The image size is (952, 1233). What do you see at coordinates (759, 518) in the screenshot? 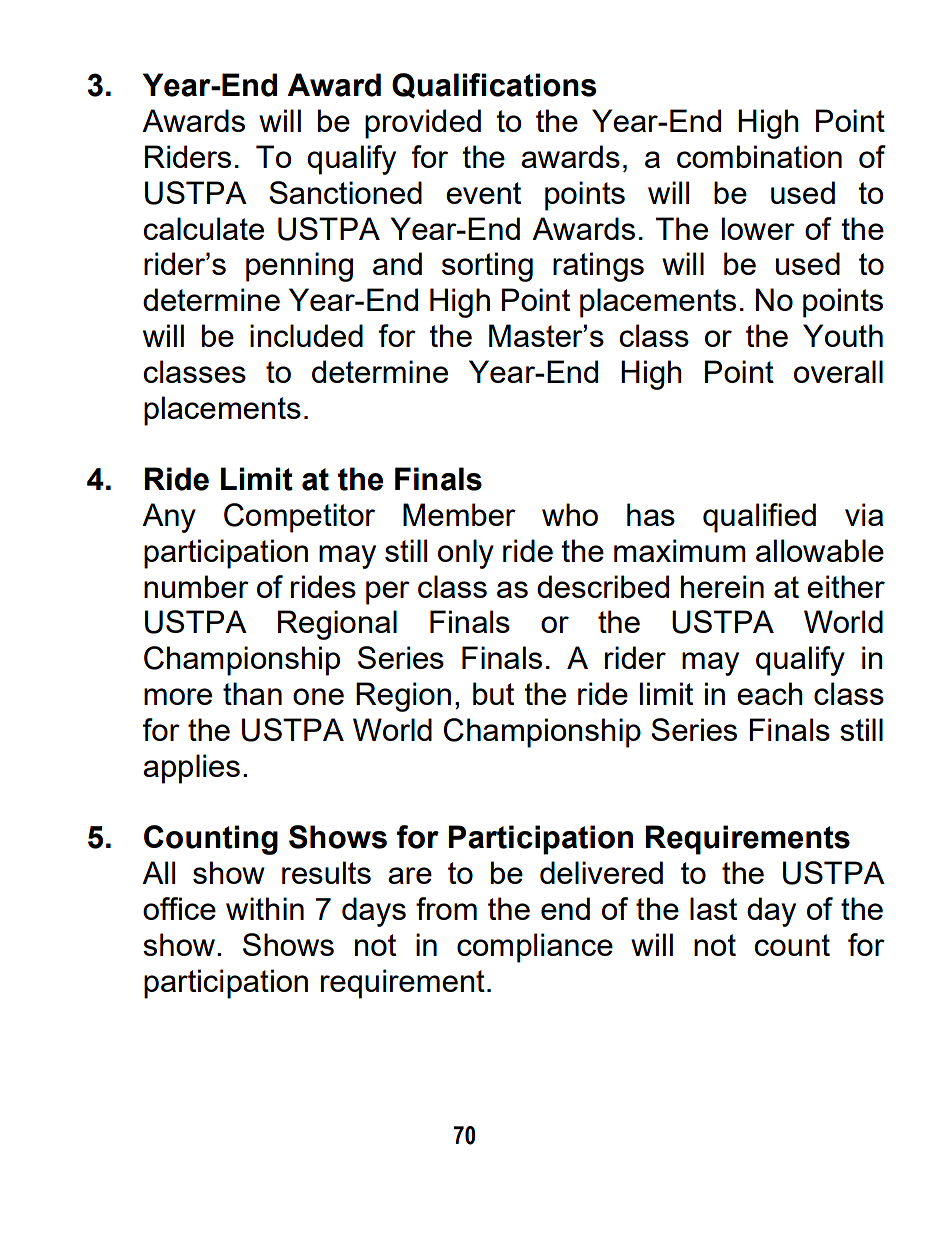
I see `qualified` at bounding box center [759, 518].
